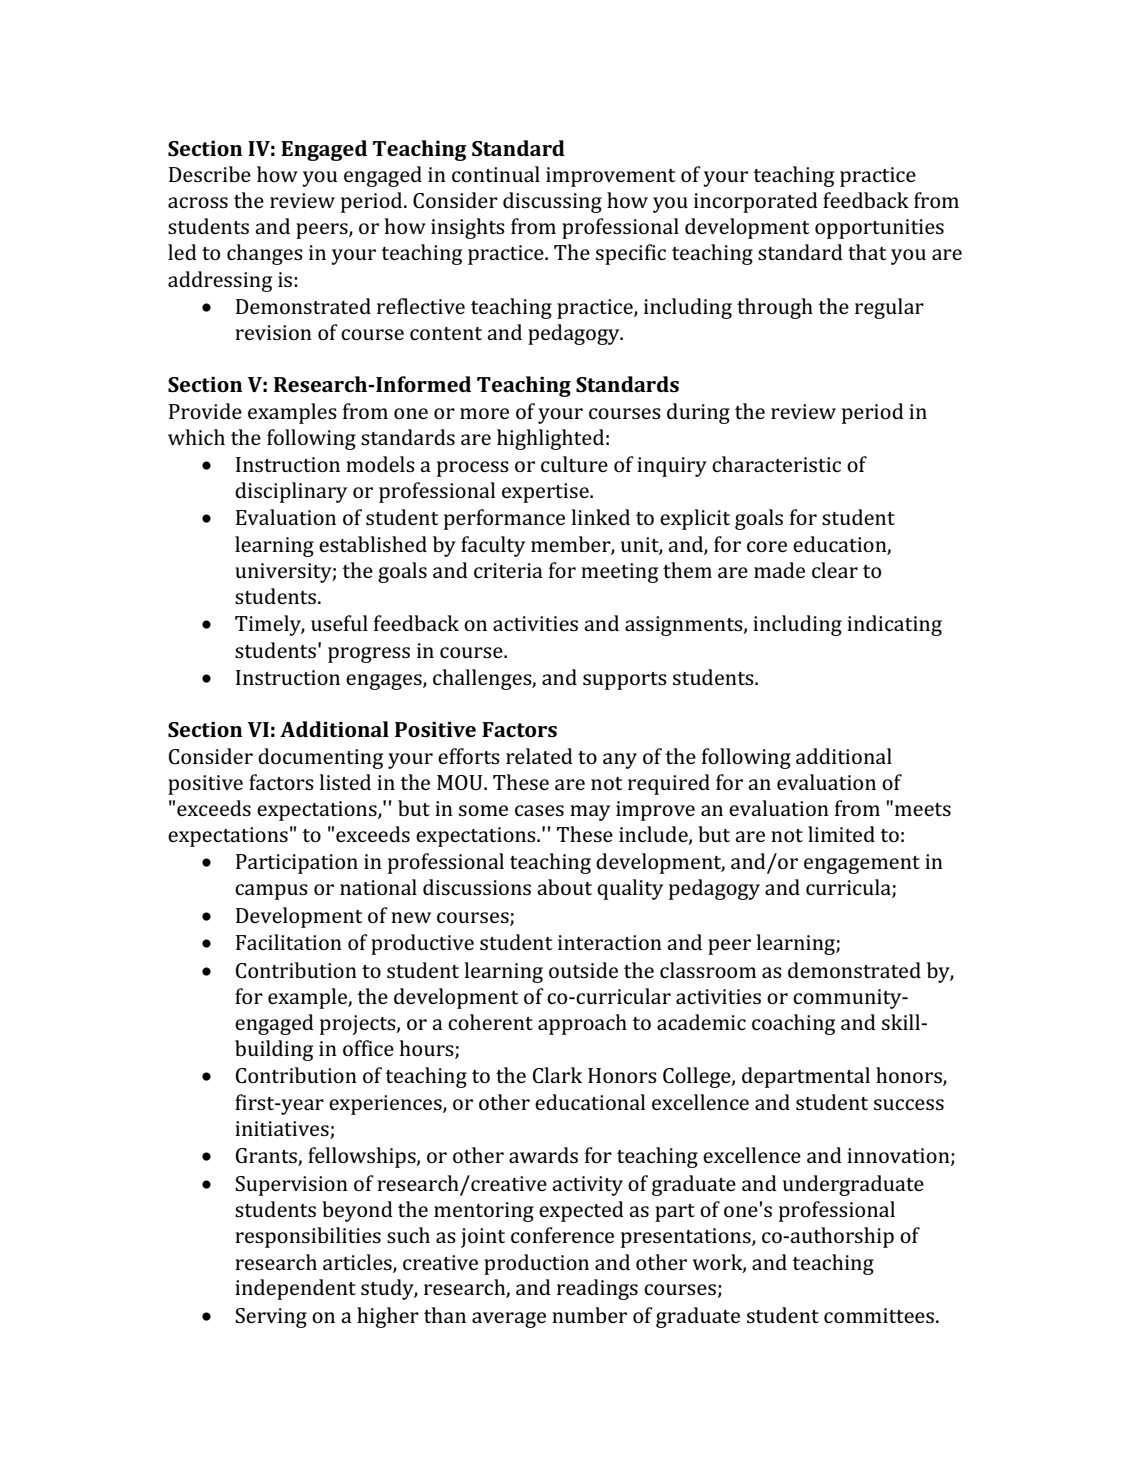  What do you see at coordinates (552, 202) in the screenshot?
I see `discussing` at bounding box center [552, 202].
